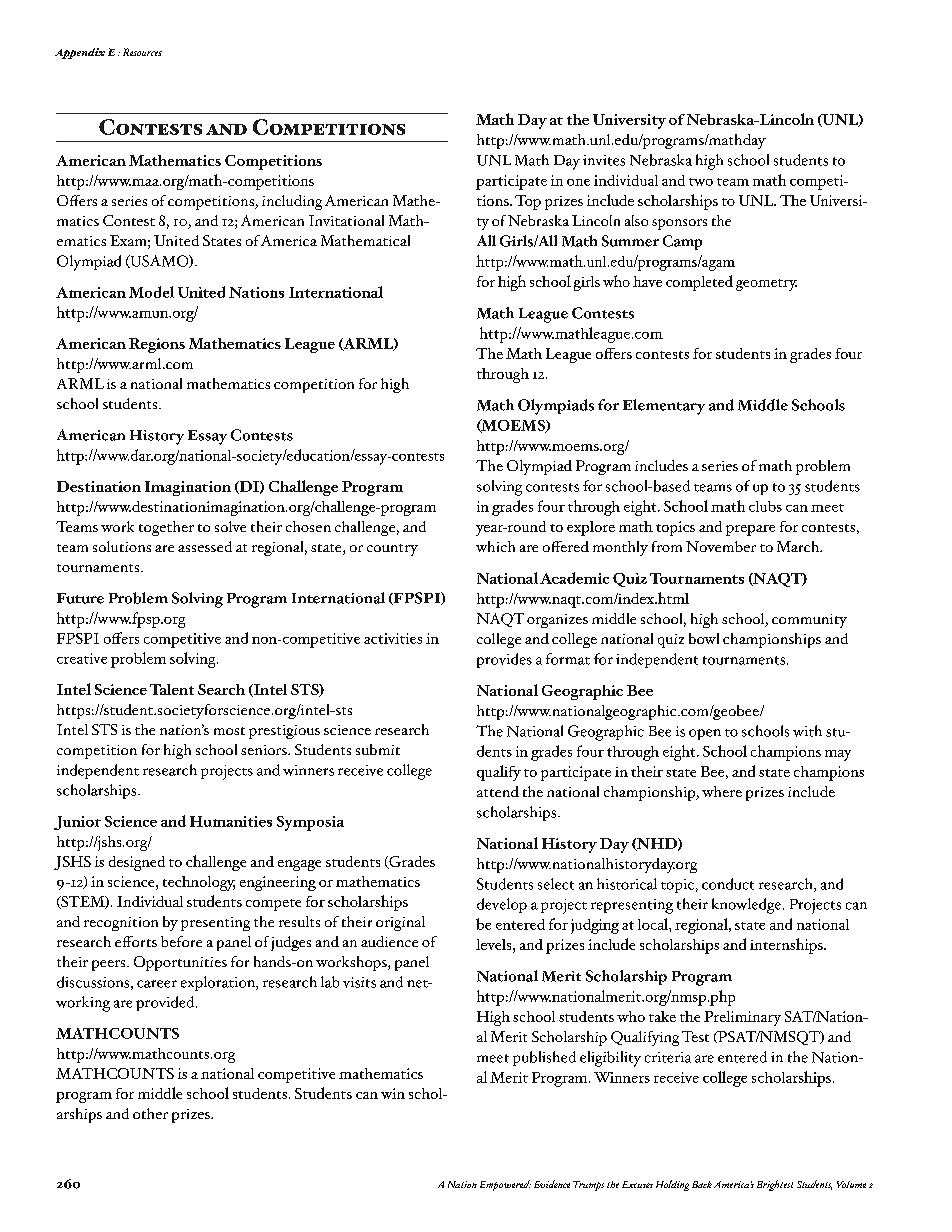  I want to click on Resources, so click(142, 52).
